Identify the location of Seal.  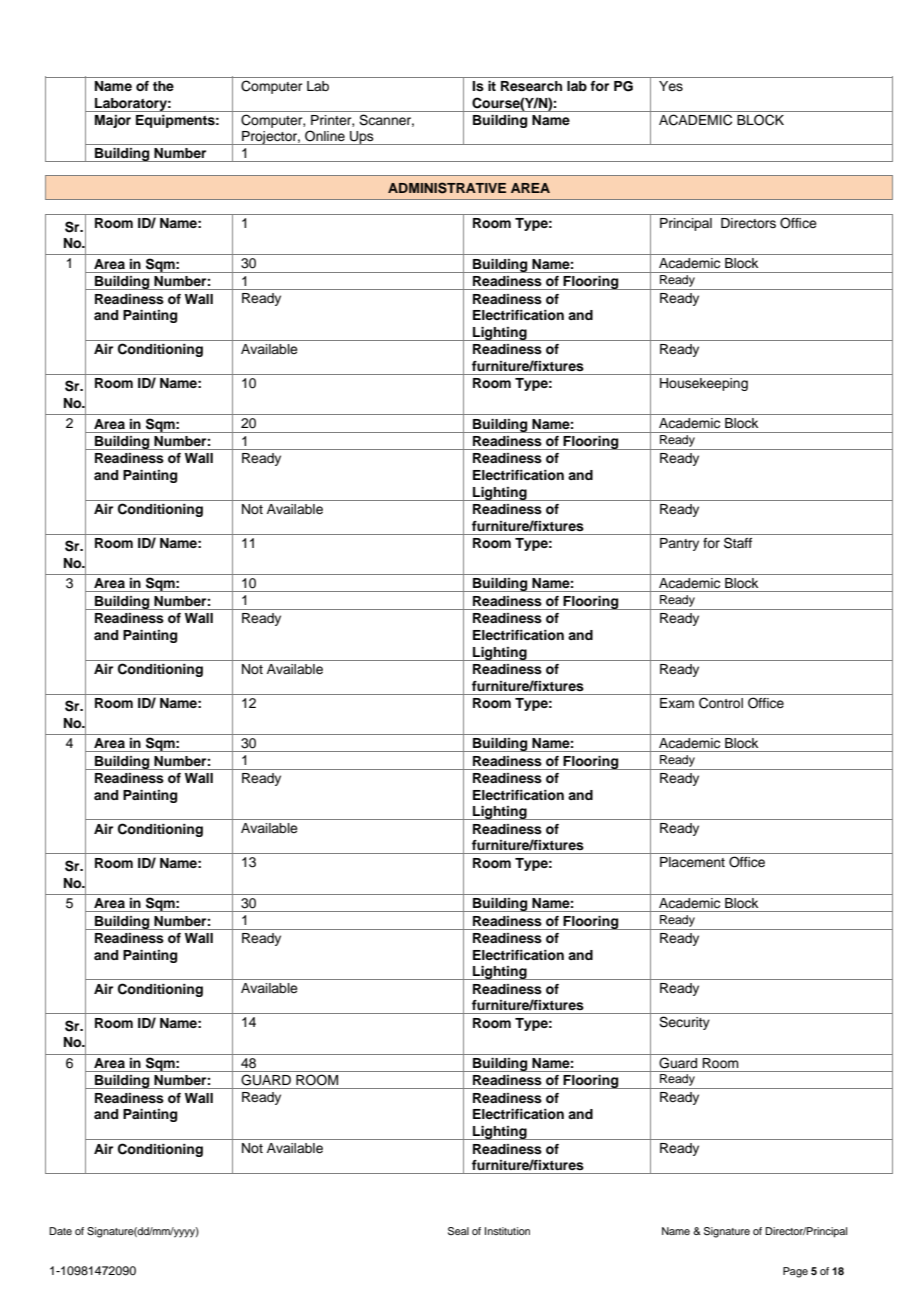
(458, 1231).
